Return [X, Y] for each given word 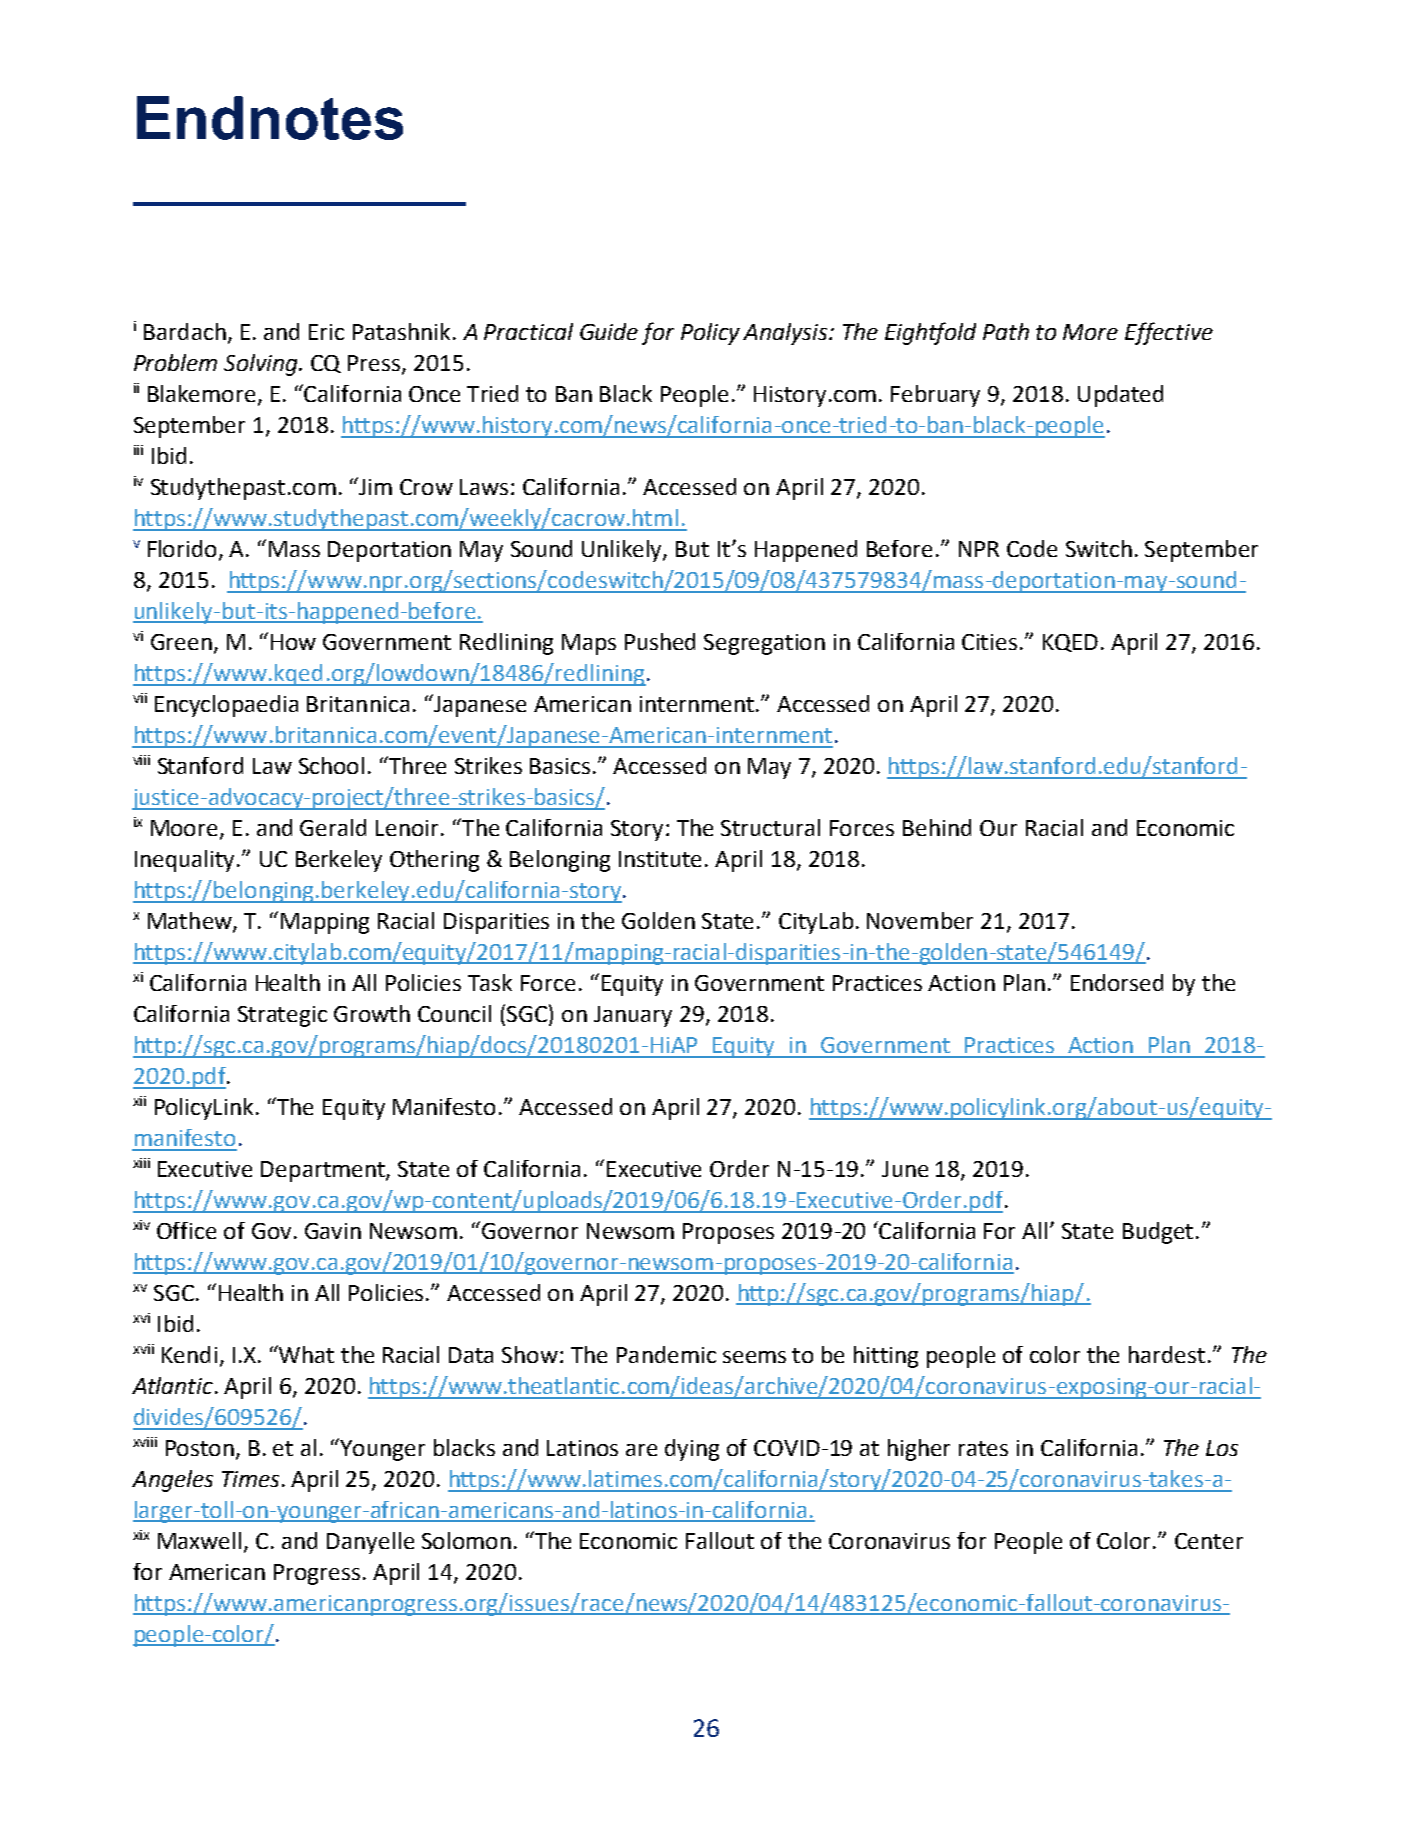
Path [1006, 331]
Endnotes [270, 118]
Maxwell [199, 1540]
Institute [660, 859]
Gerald [333, 827]
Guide [609, 331]
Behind [937, 827]
